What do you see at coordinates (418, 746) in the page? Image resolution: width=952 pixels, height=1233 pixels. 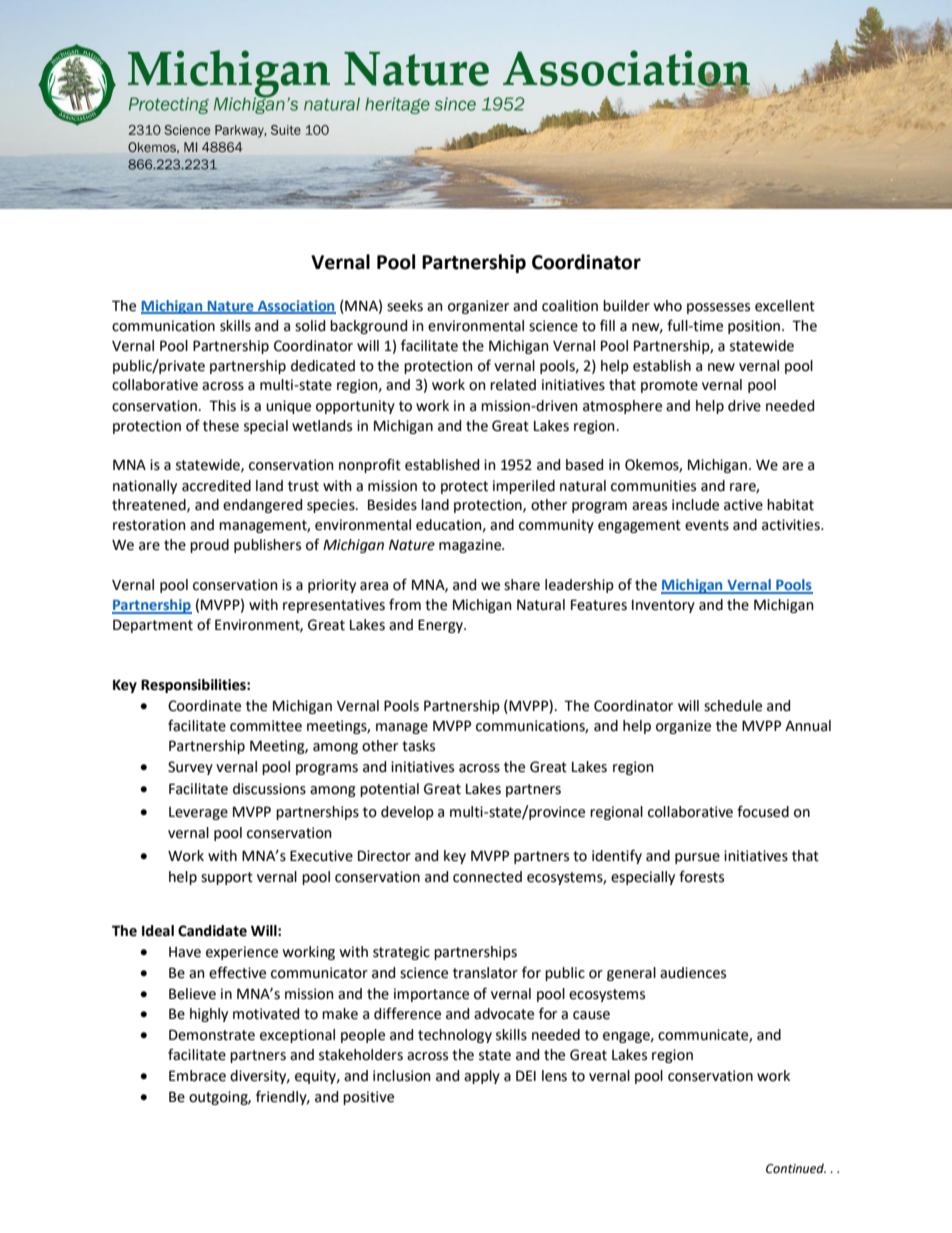 I see `tasks` at bounding box center [418, 746].
